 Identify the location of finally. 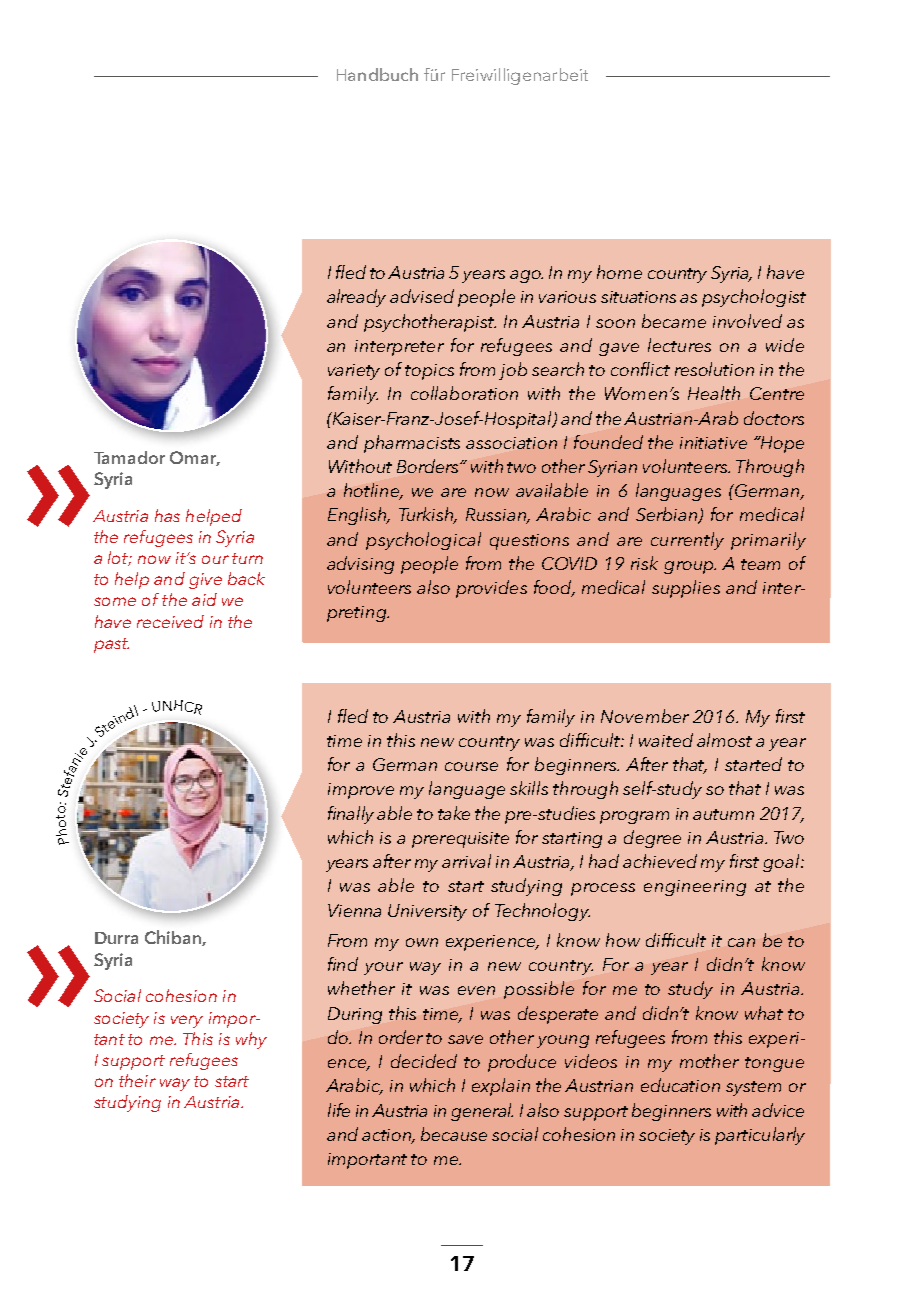
(351, 815).
